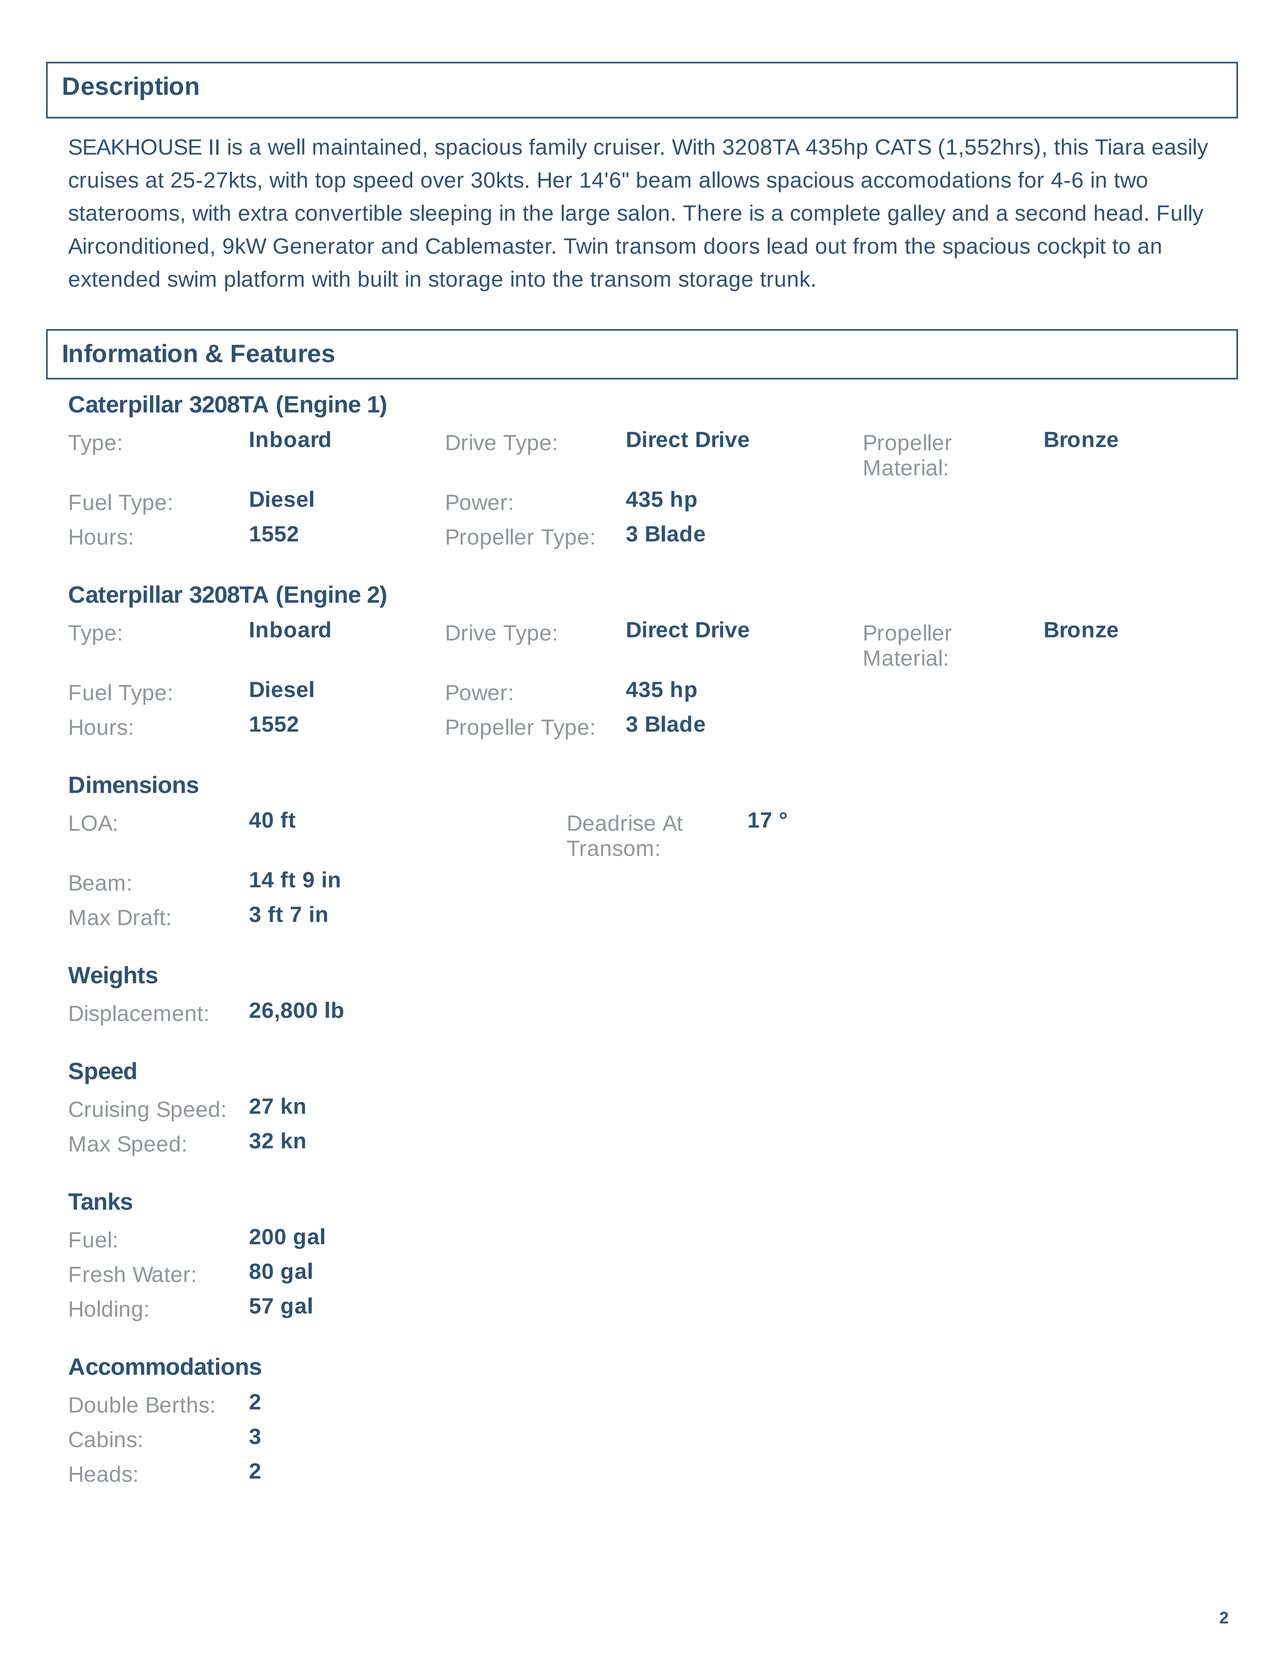 The height and width of the document is (1659, 1282). What do you see at coordinates (142, 917) in the document?
I see `Draft` at bounding box center [142, 917].
